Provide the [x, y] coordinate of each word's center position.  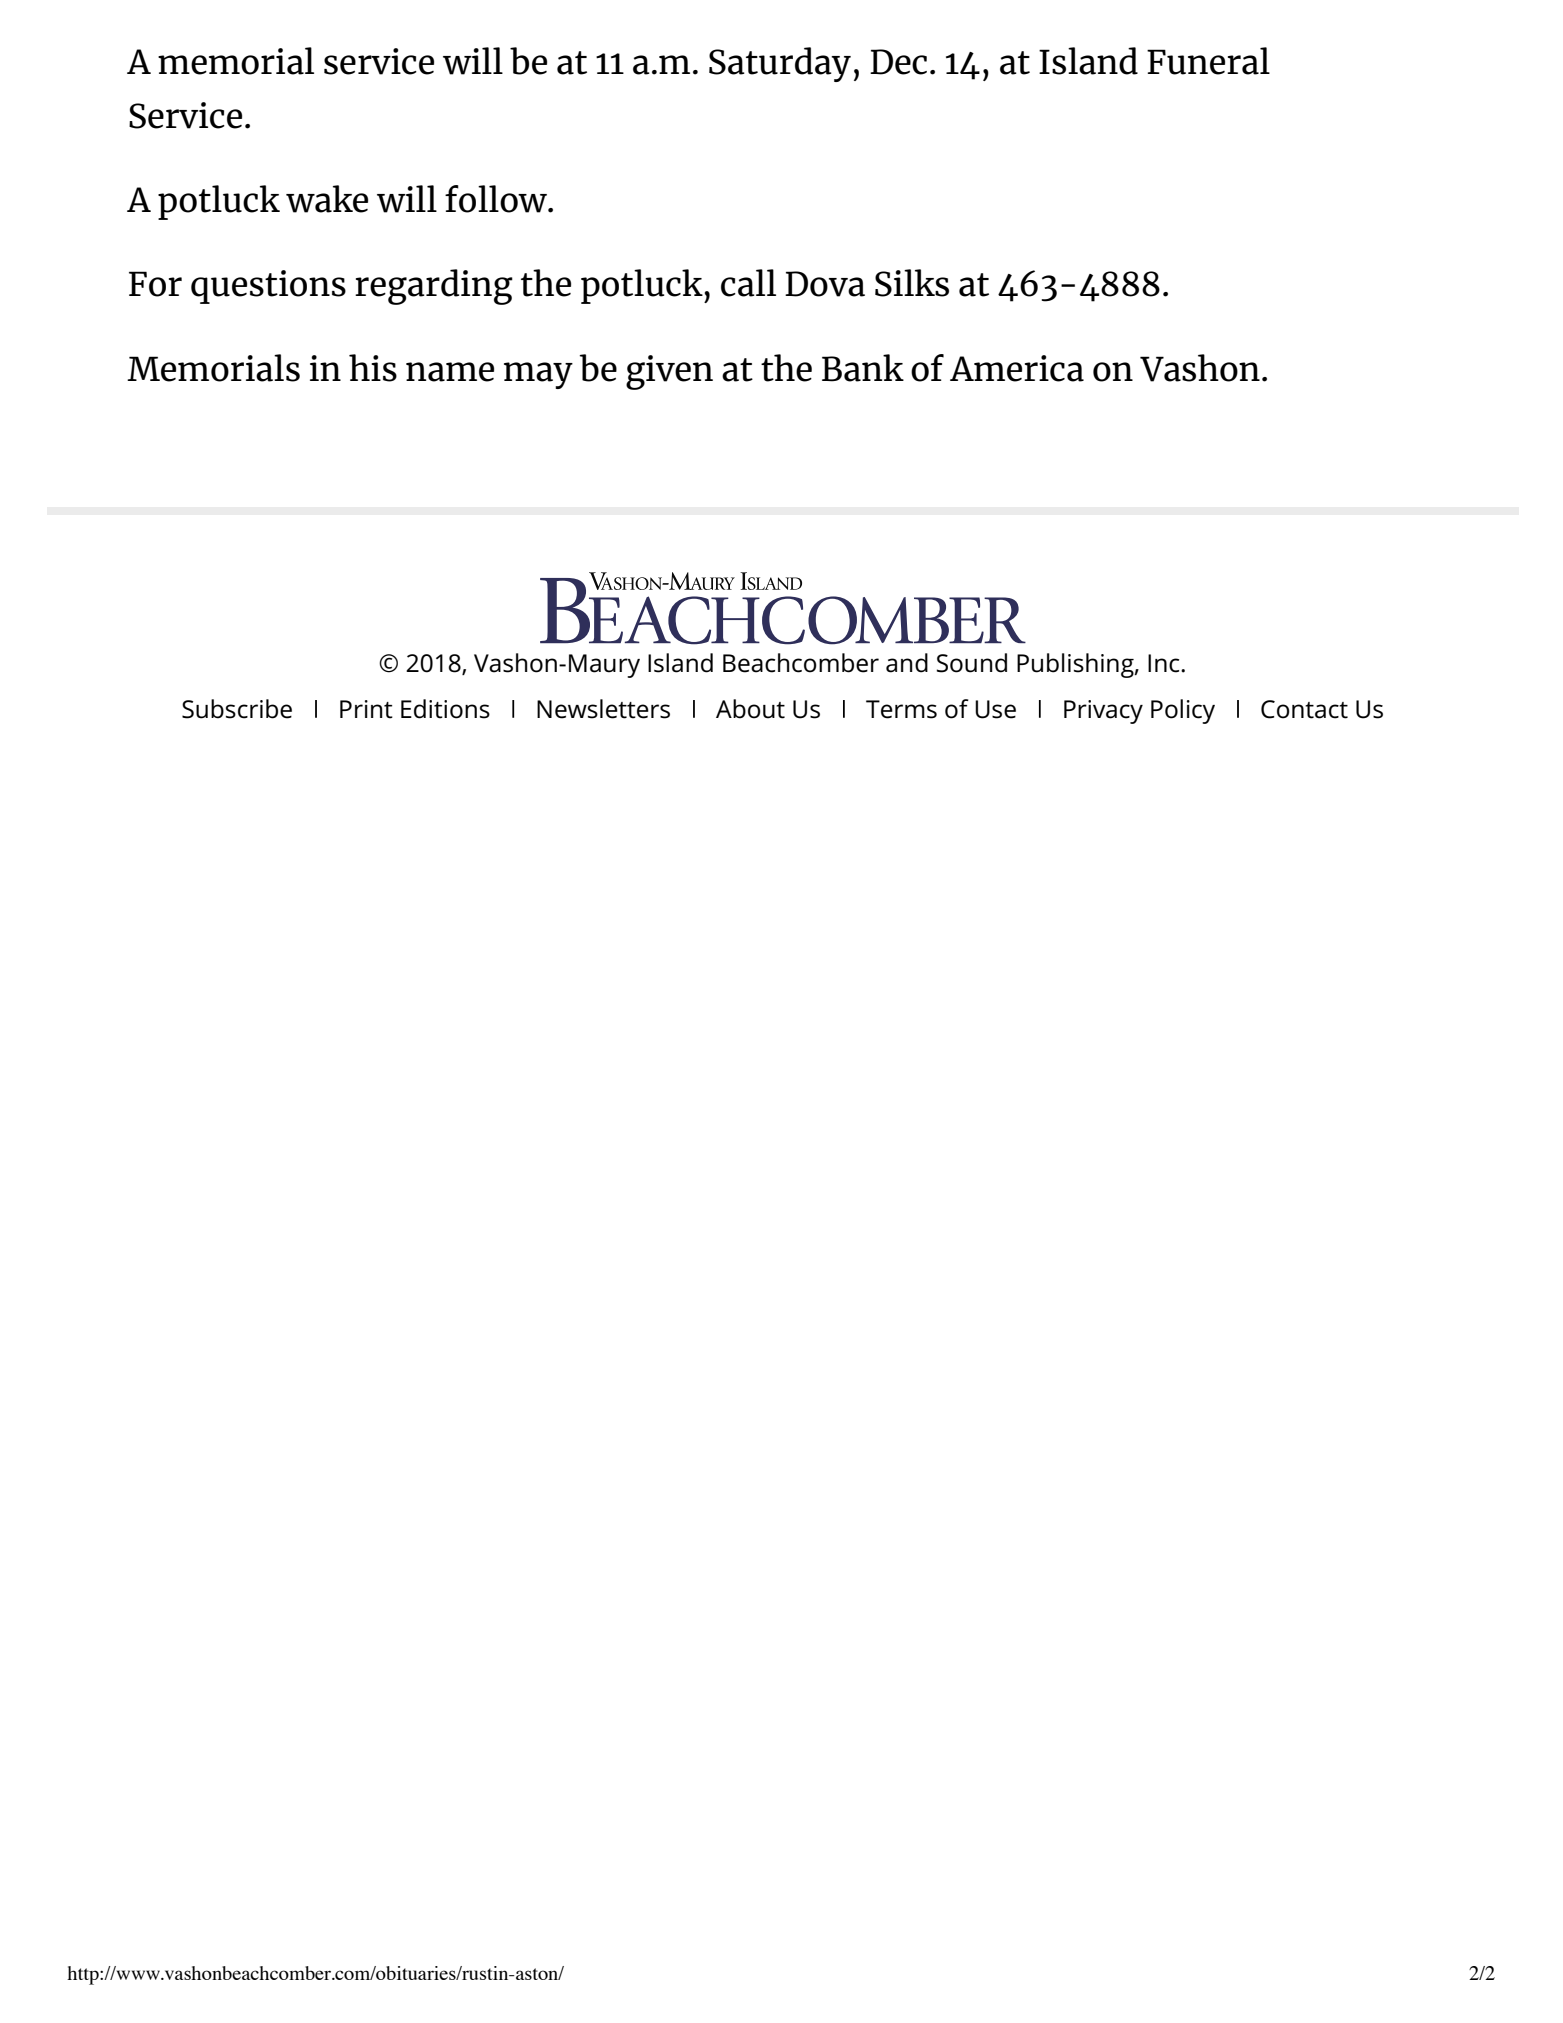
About [750, 709]
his [373, 368]
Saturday [780, 64]
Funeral [1208, 61]
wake [327, 199]
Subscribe [237, 709]
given [669, 372]
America [1017, 368]
